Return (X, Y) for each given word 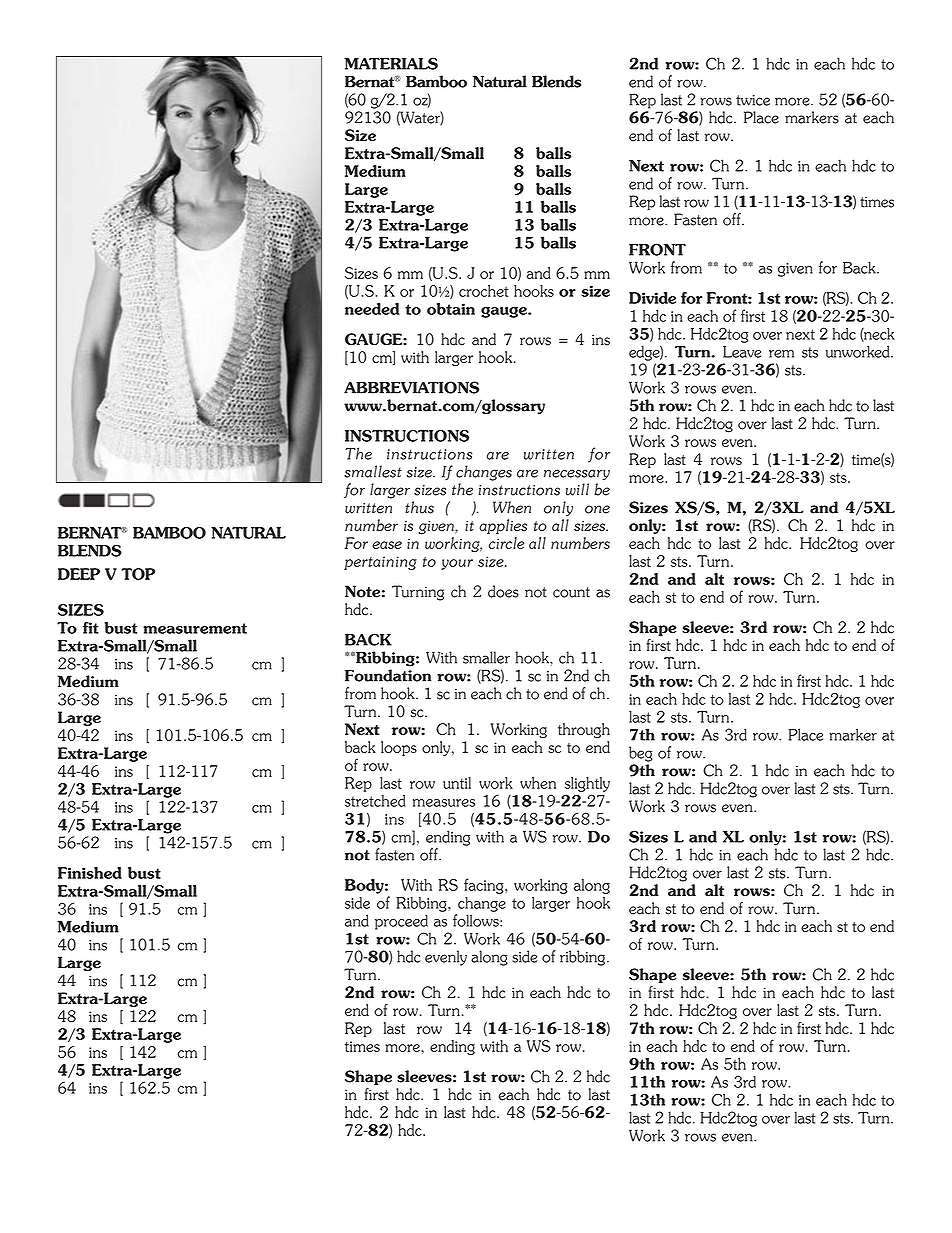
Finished (90, 873)
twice (753, 100)
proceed (401, 922)
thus (419, 507)
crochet (484, 291)
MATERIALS (391, 63)
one (597, 509)
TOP (138, 574)
